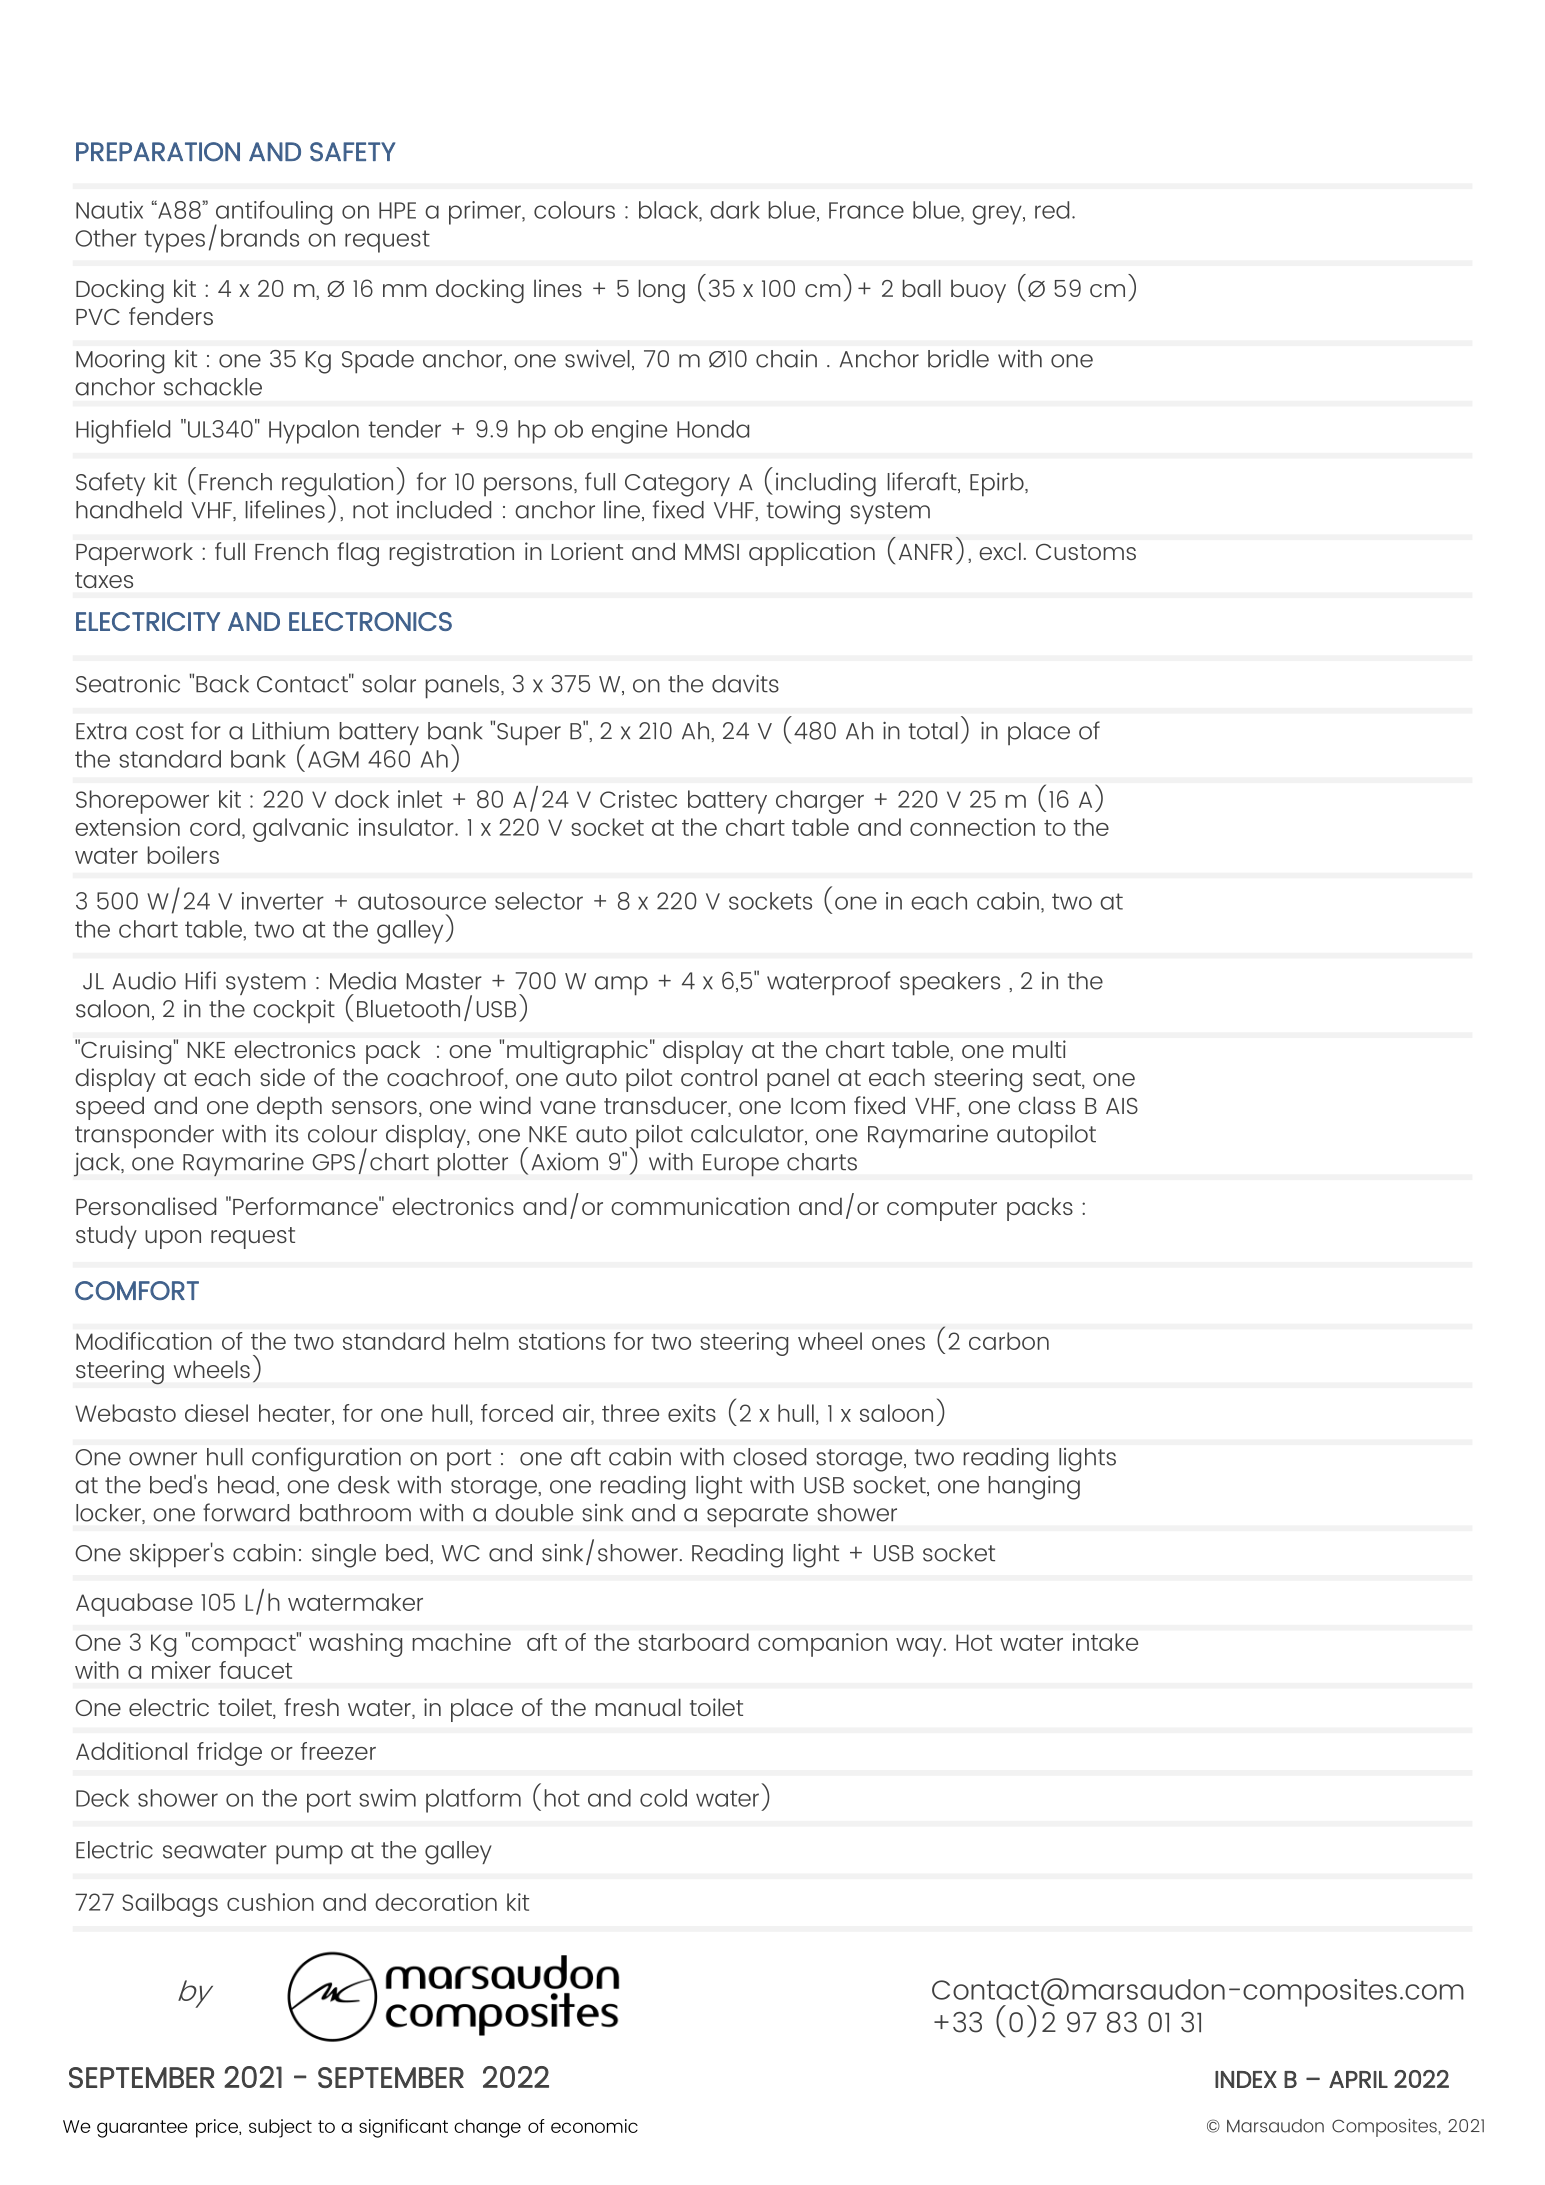 The height and width of the screenshot is (2185, 1545). What do you see at coordinates (246, 1485) in the screenshot?
I see `head` at bounding box center [246, 1485].
